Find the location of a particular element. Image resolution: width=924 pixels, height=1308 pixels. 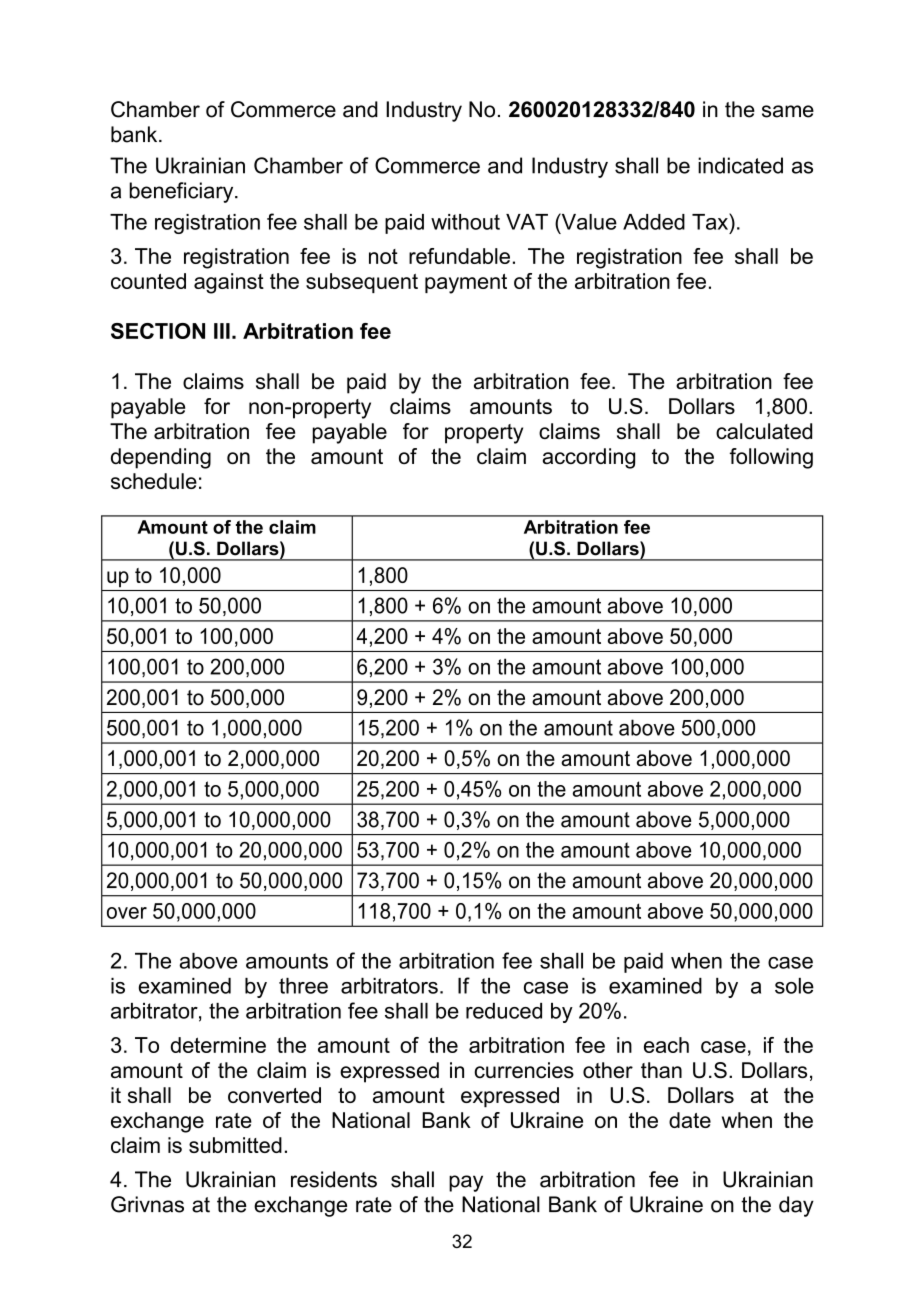

according is located at coordinates (589, 458).
